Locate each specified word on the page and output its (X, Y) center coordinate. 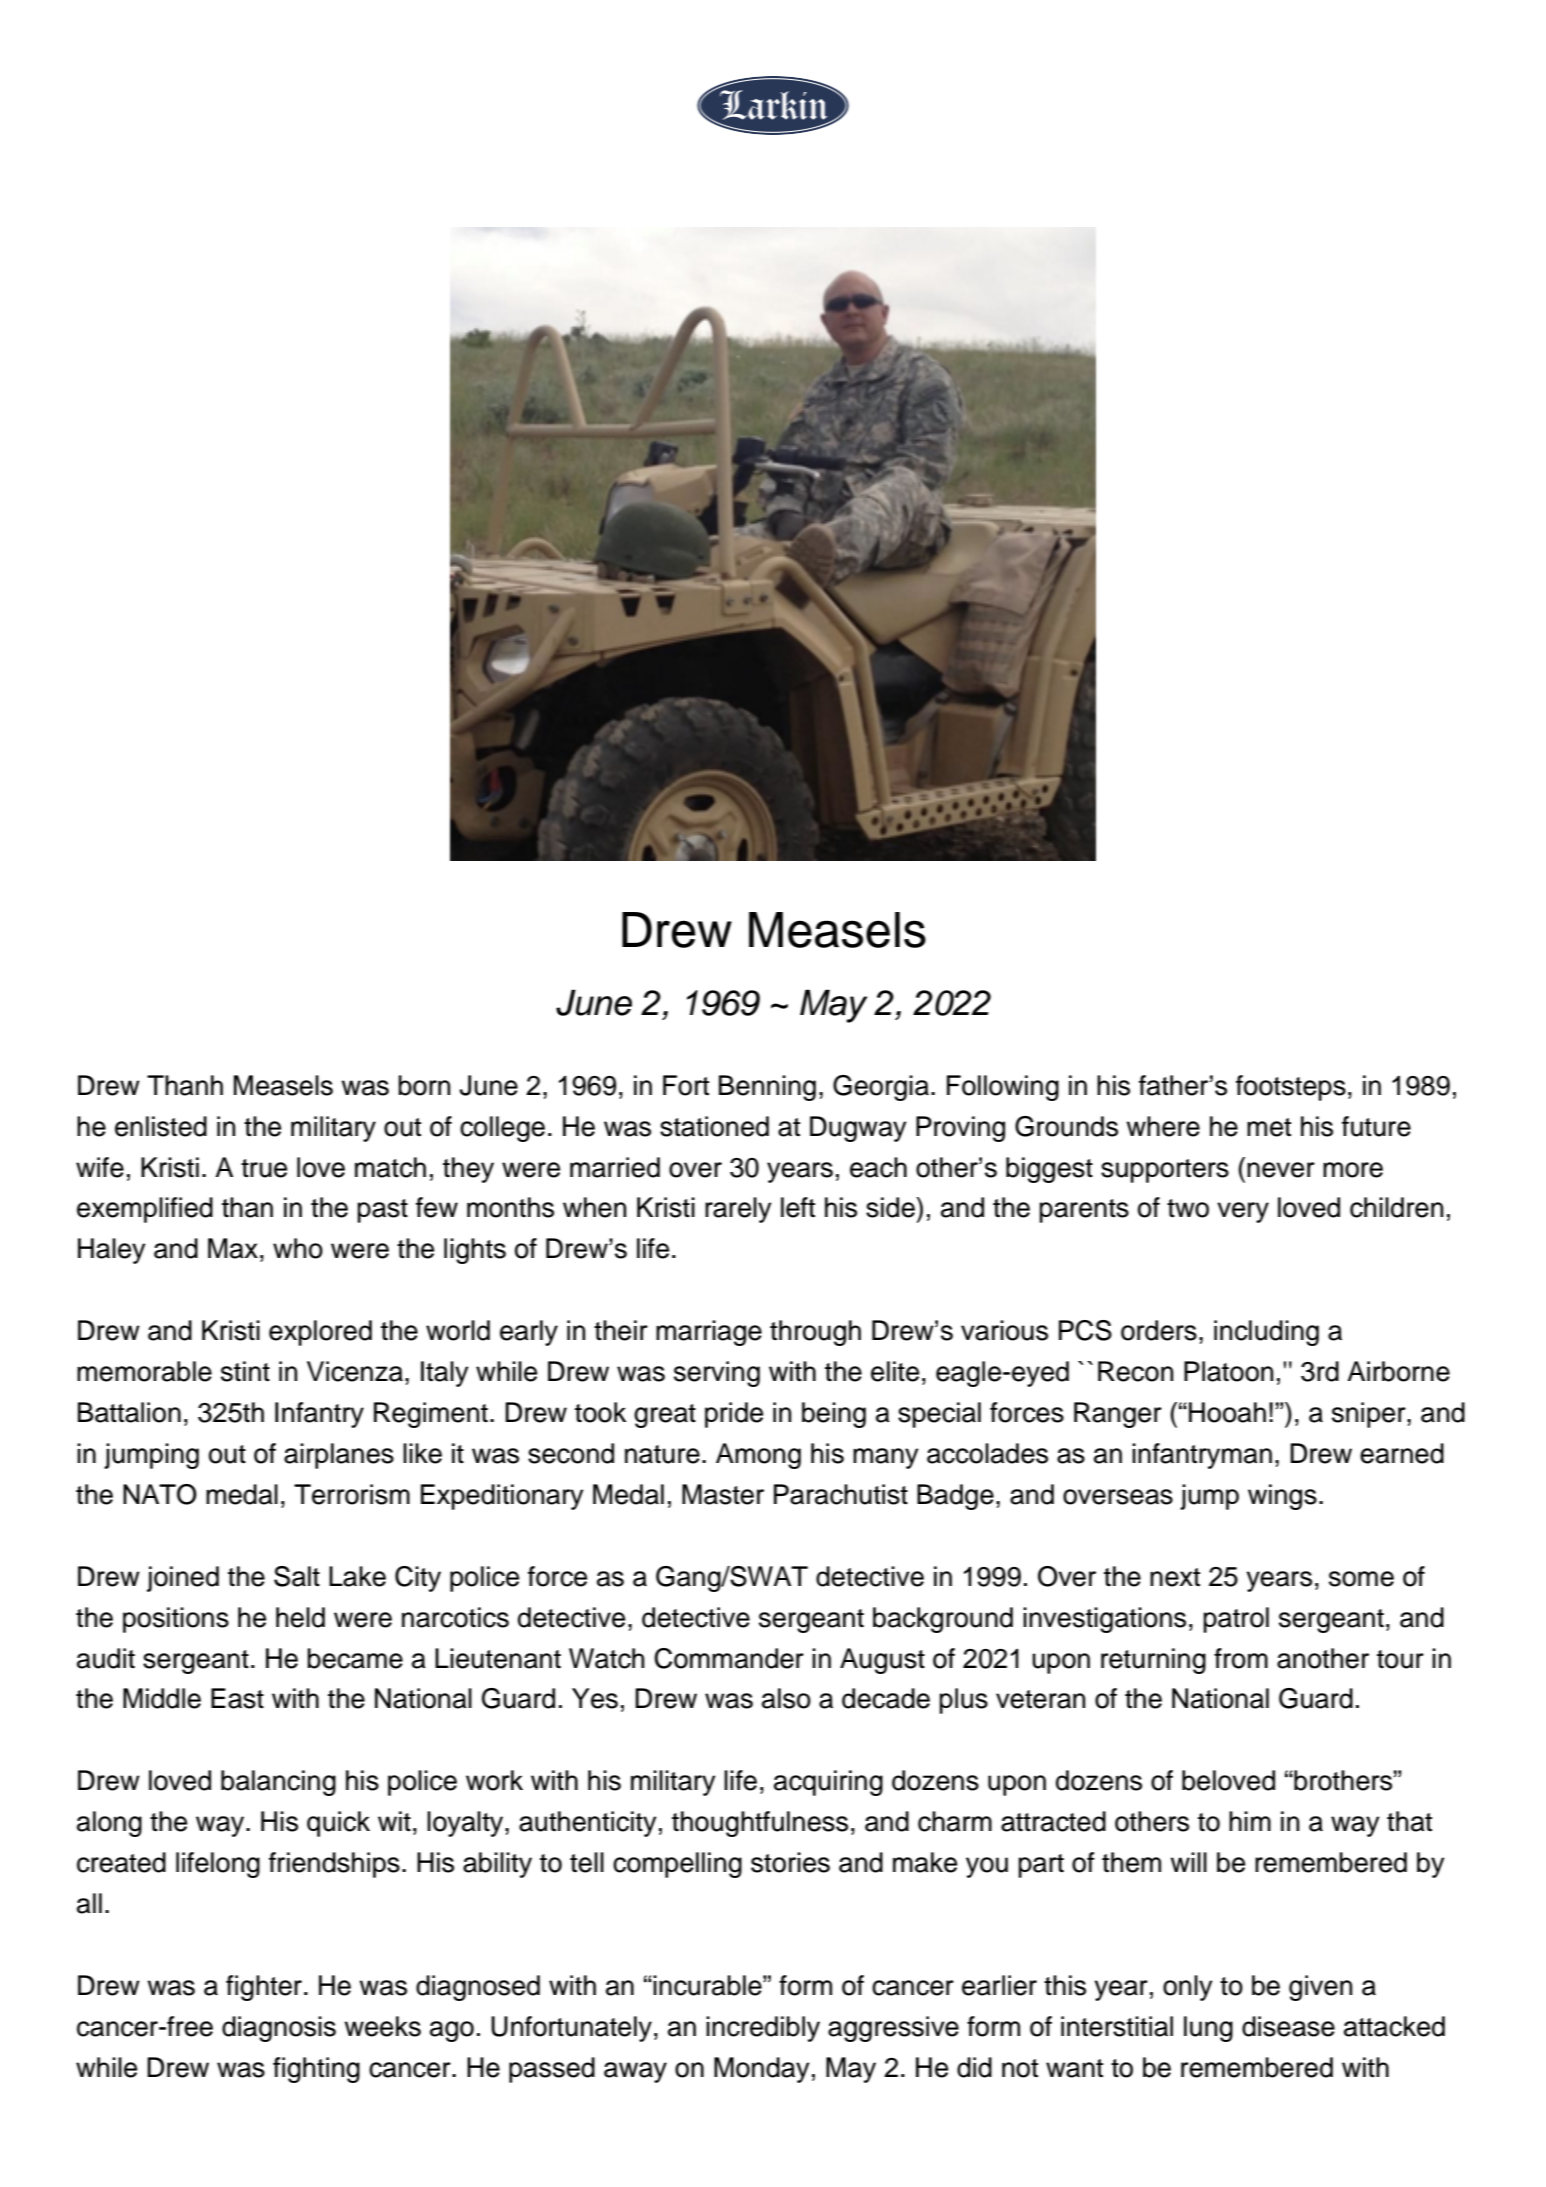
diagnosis (279, 2029)
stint (245, 1371)
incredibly (763, 2029)
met (1269, 1127)
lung (1208, 2029)
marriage (709, 1333)
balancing (278, 1783)
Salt (297, 1576)
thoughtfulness (760, 1824)
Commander (729, 1658)
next (1175, 1577)
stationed (714, 1126)
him (1250, 1821)
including (1266, 1333)
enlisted (161, 1126)
